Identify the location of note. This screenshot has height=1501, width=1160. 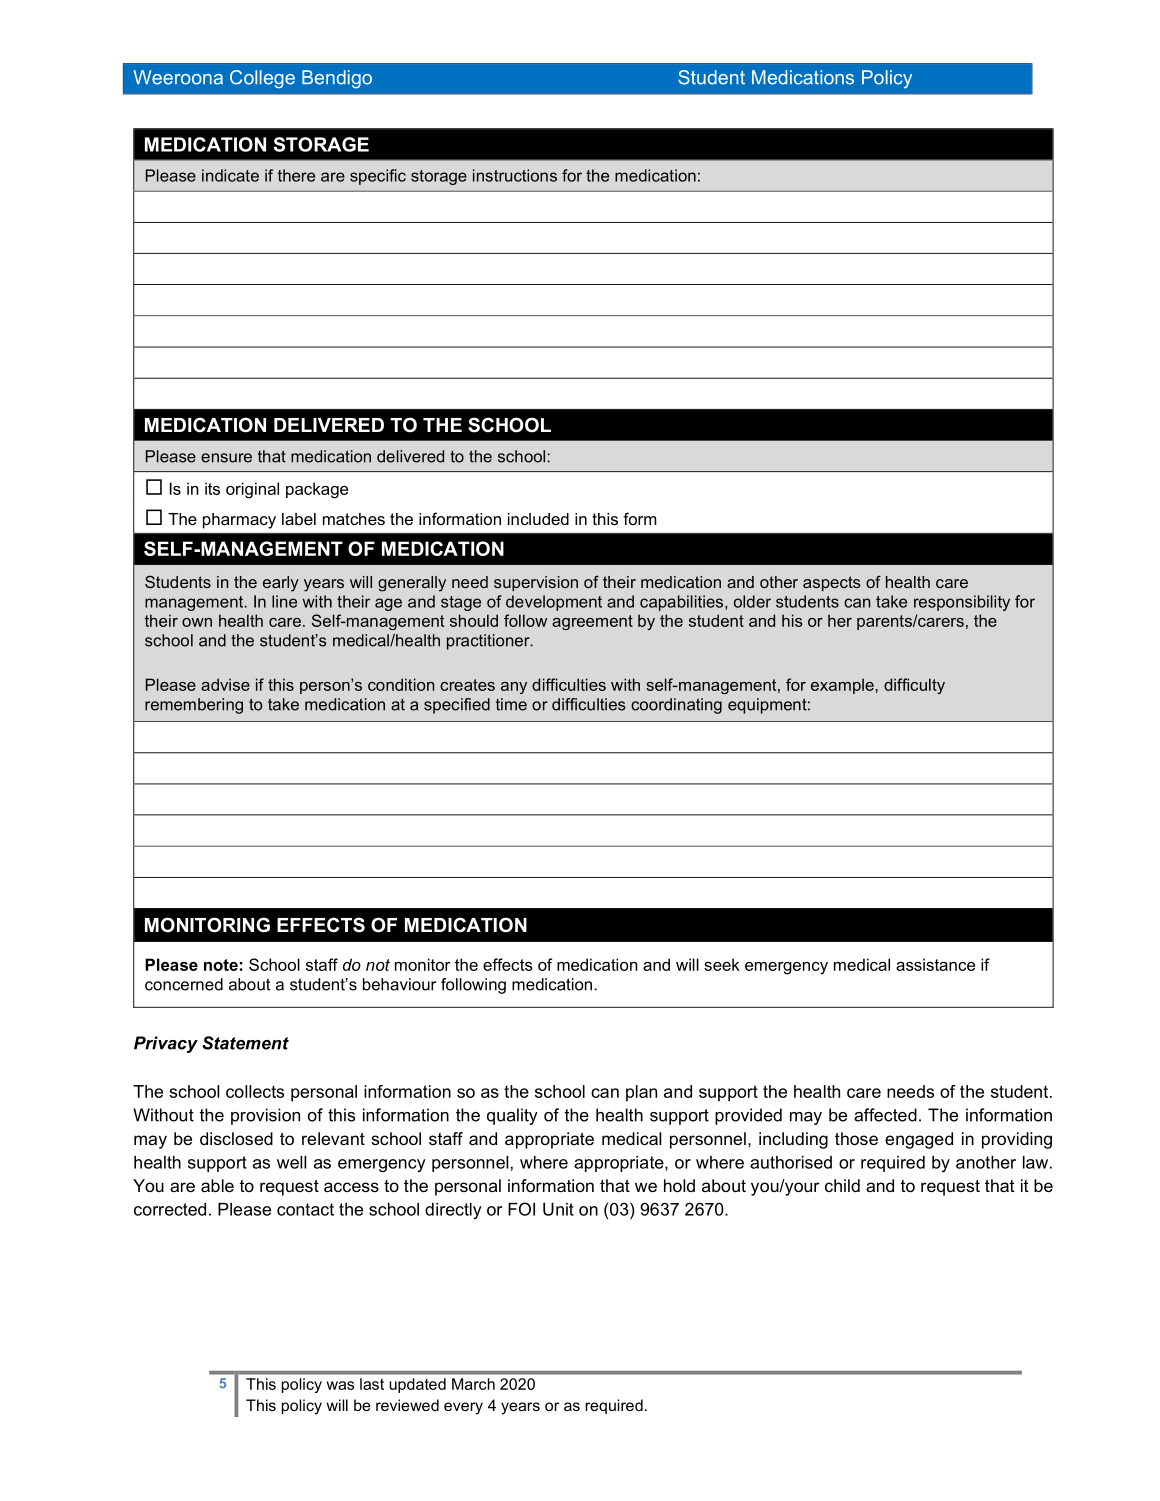
(221, 965).
